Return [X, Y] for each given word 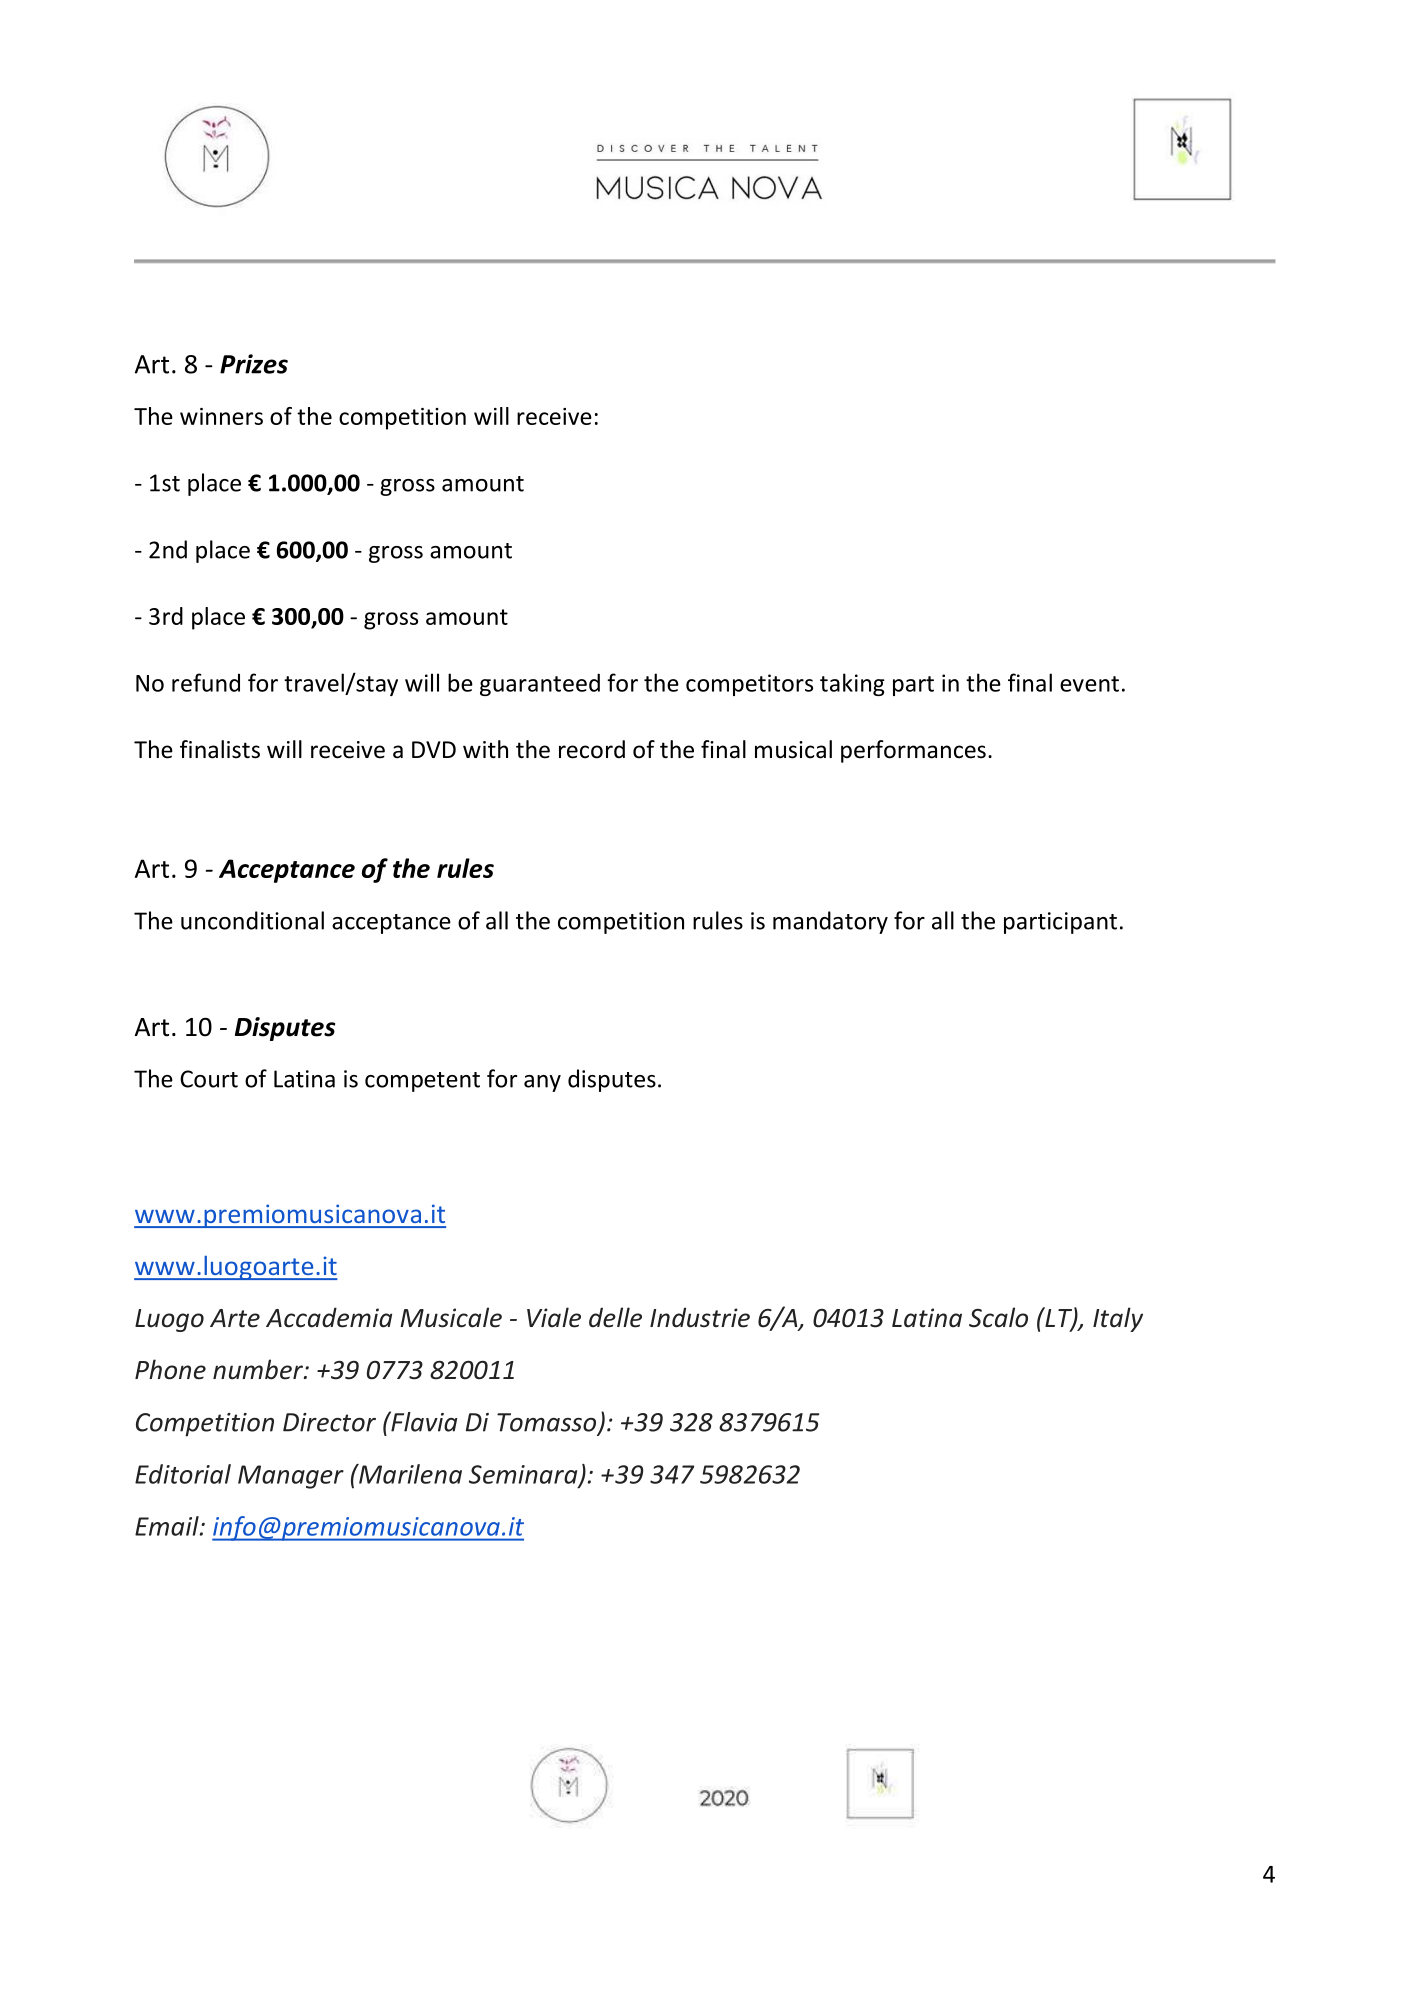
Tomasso [548, 1423]
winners [221, 416]
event [1089, 684]
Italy [1118, 1319]
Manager [291, 1477]
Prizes [254, 364]
